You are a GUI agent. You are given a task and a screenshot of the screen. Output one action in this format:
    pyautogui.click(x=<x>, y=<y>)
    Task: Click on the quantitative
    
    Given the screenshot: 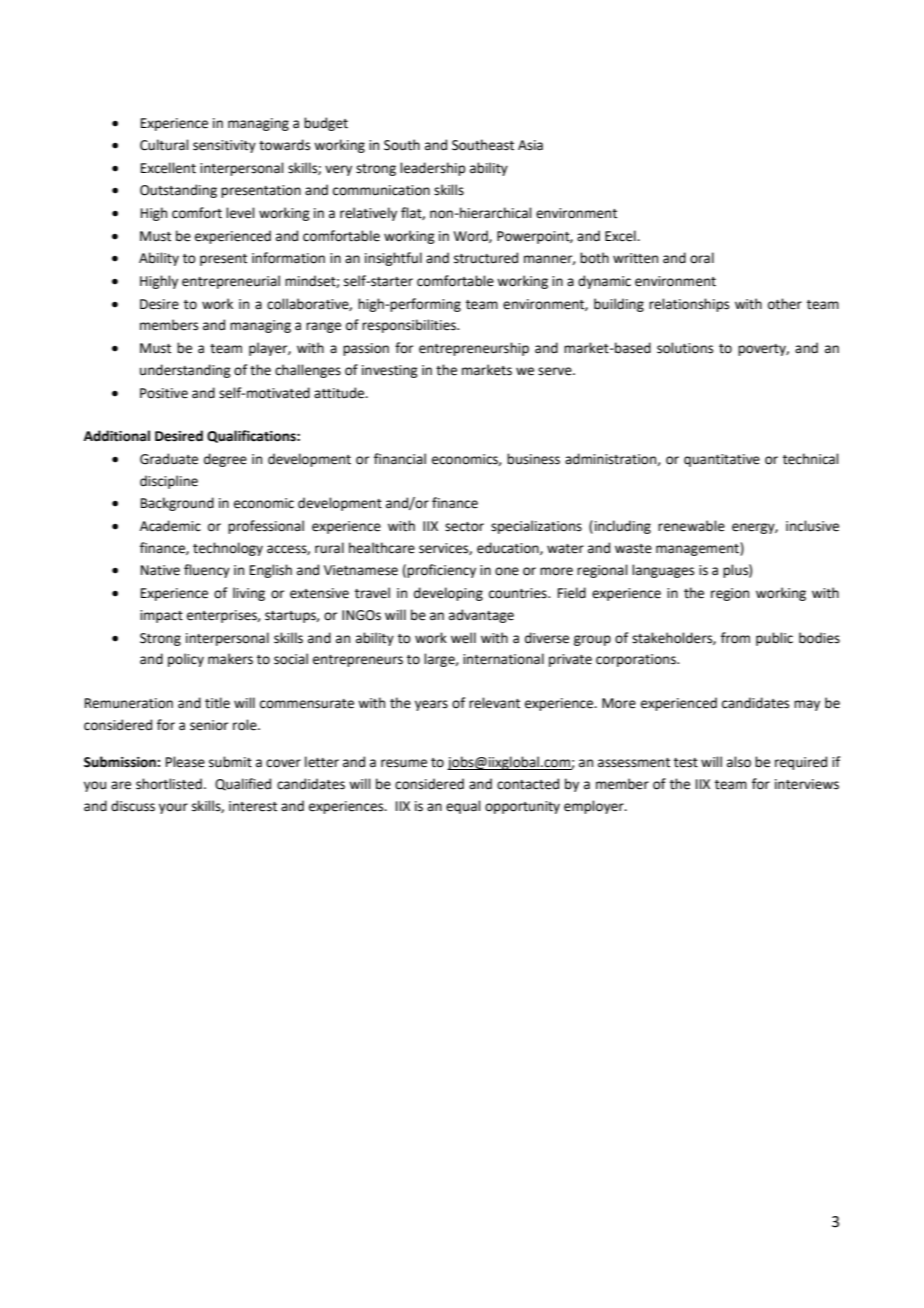 What is the action you would take?
    pyautogui.click(x=722, y=460)
